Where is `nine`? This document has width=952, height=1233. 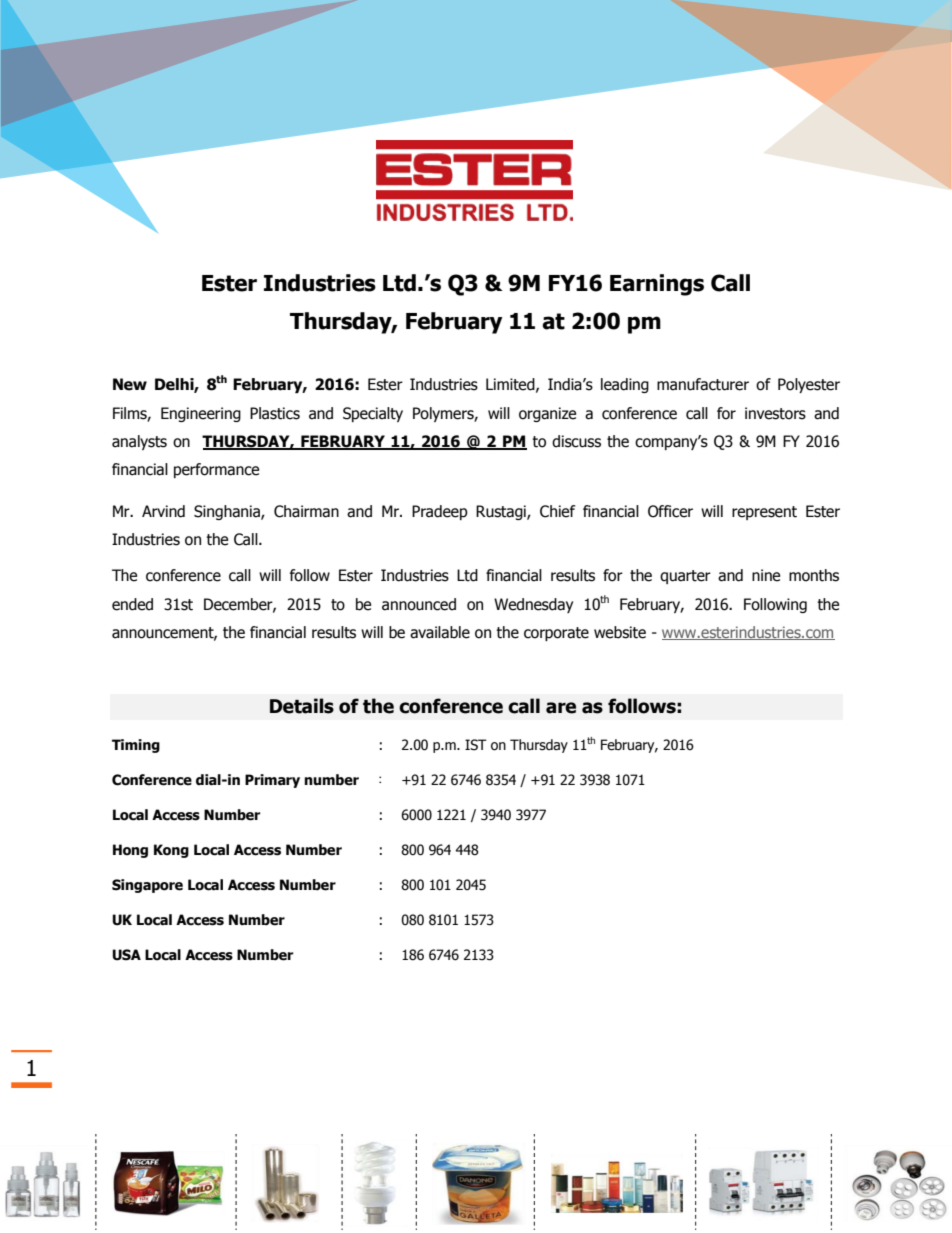 nine is located at coordinates (766, 575).
